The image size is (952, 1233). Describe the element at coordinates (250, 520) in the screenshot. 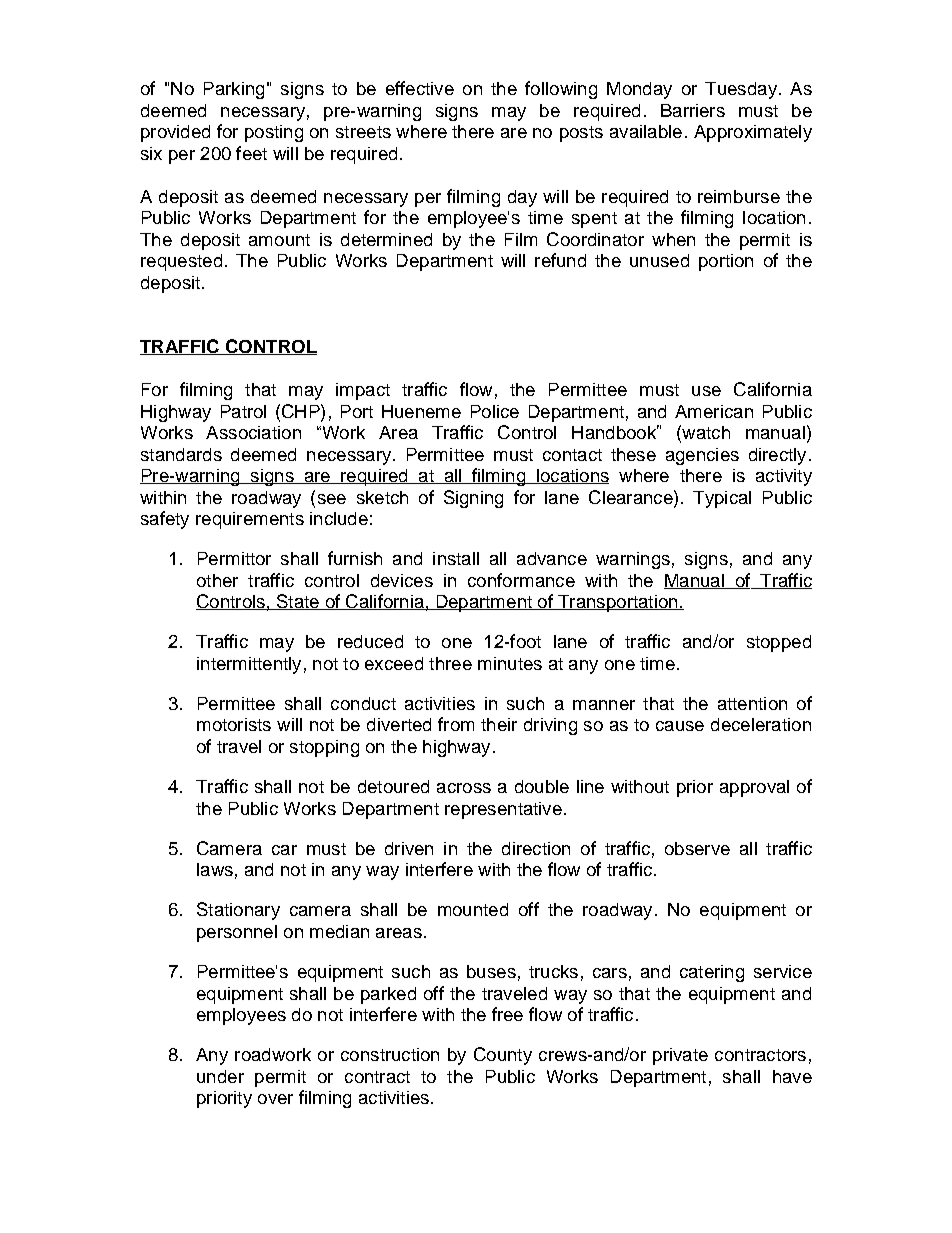

I see `requirements` at that location.
